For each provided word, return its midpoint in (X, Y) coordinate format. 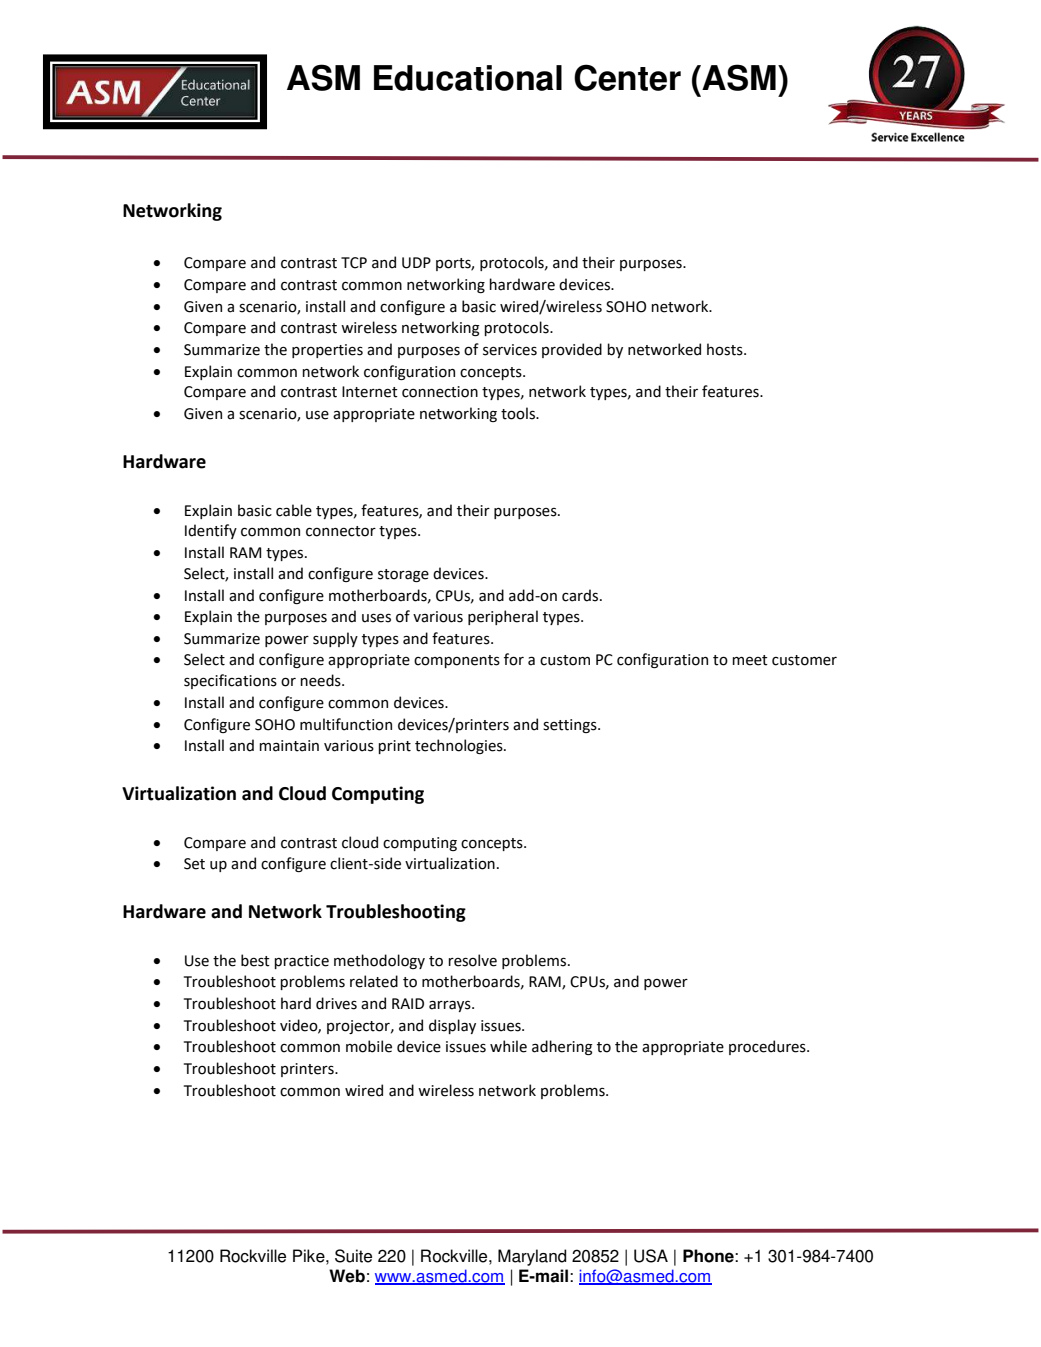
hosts (726, 349)
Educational (468, 78)
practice (301, 962)
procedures (768, 1047)
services (510, 350)
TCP (354, 263)
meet (750, 660)
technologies (460, 746)
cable (294, 510)
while (508, 1046)
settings (571, 726)
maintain (289, 746)
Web (347, 1276)
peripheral (503, 617)
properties (327, 351)
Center (627, 77)
